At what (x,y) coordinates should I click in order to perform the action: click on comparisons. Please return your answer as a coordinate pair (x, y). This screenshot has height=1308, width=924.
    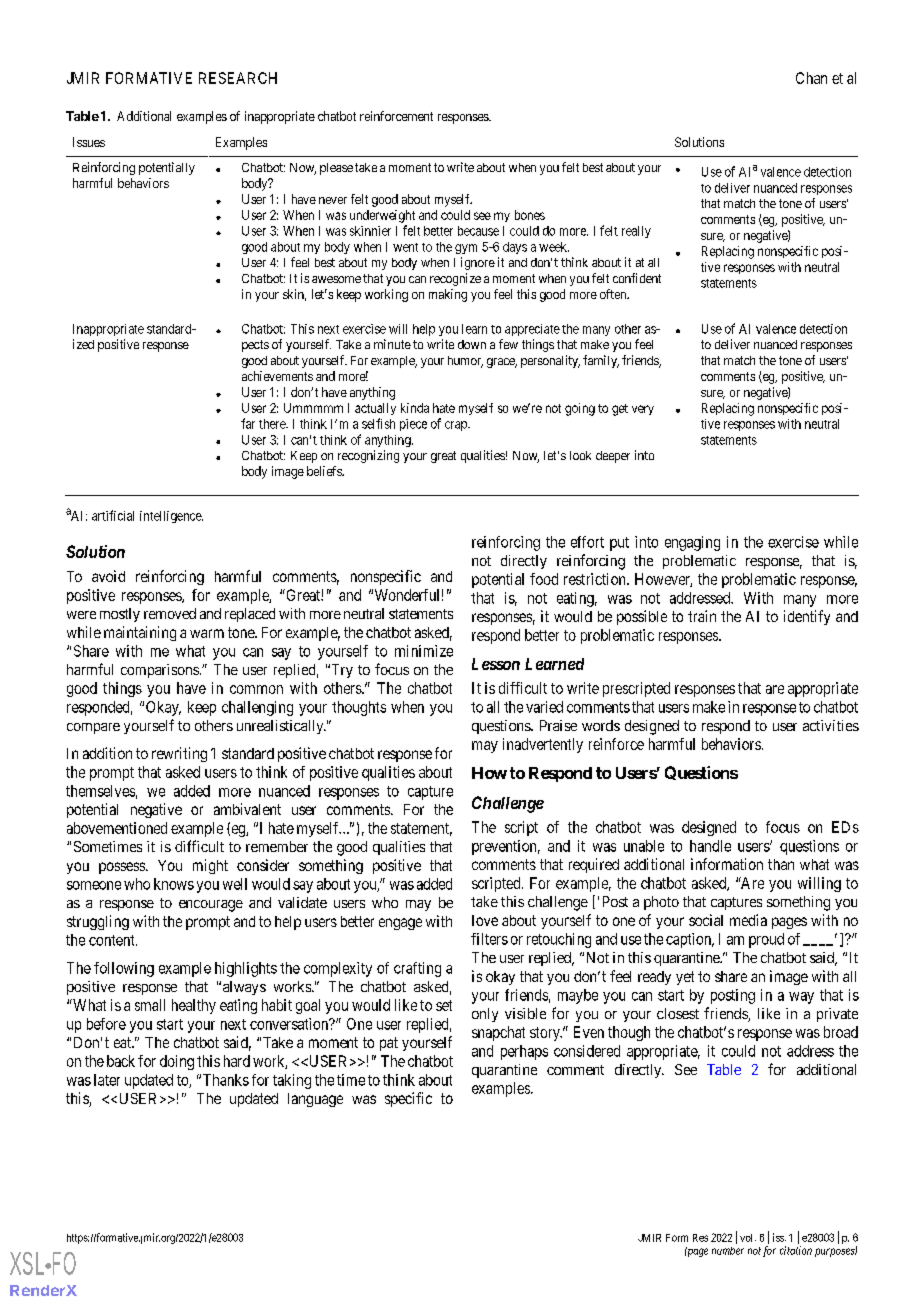
    Looking at the image, I should click on (160, 671).
